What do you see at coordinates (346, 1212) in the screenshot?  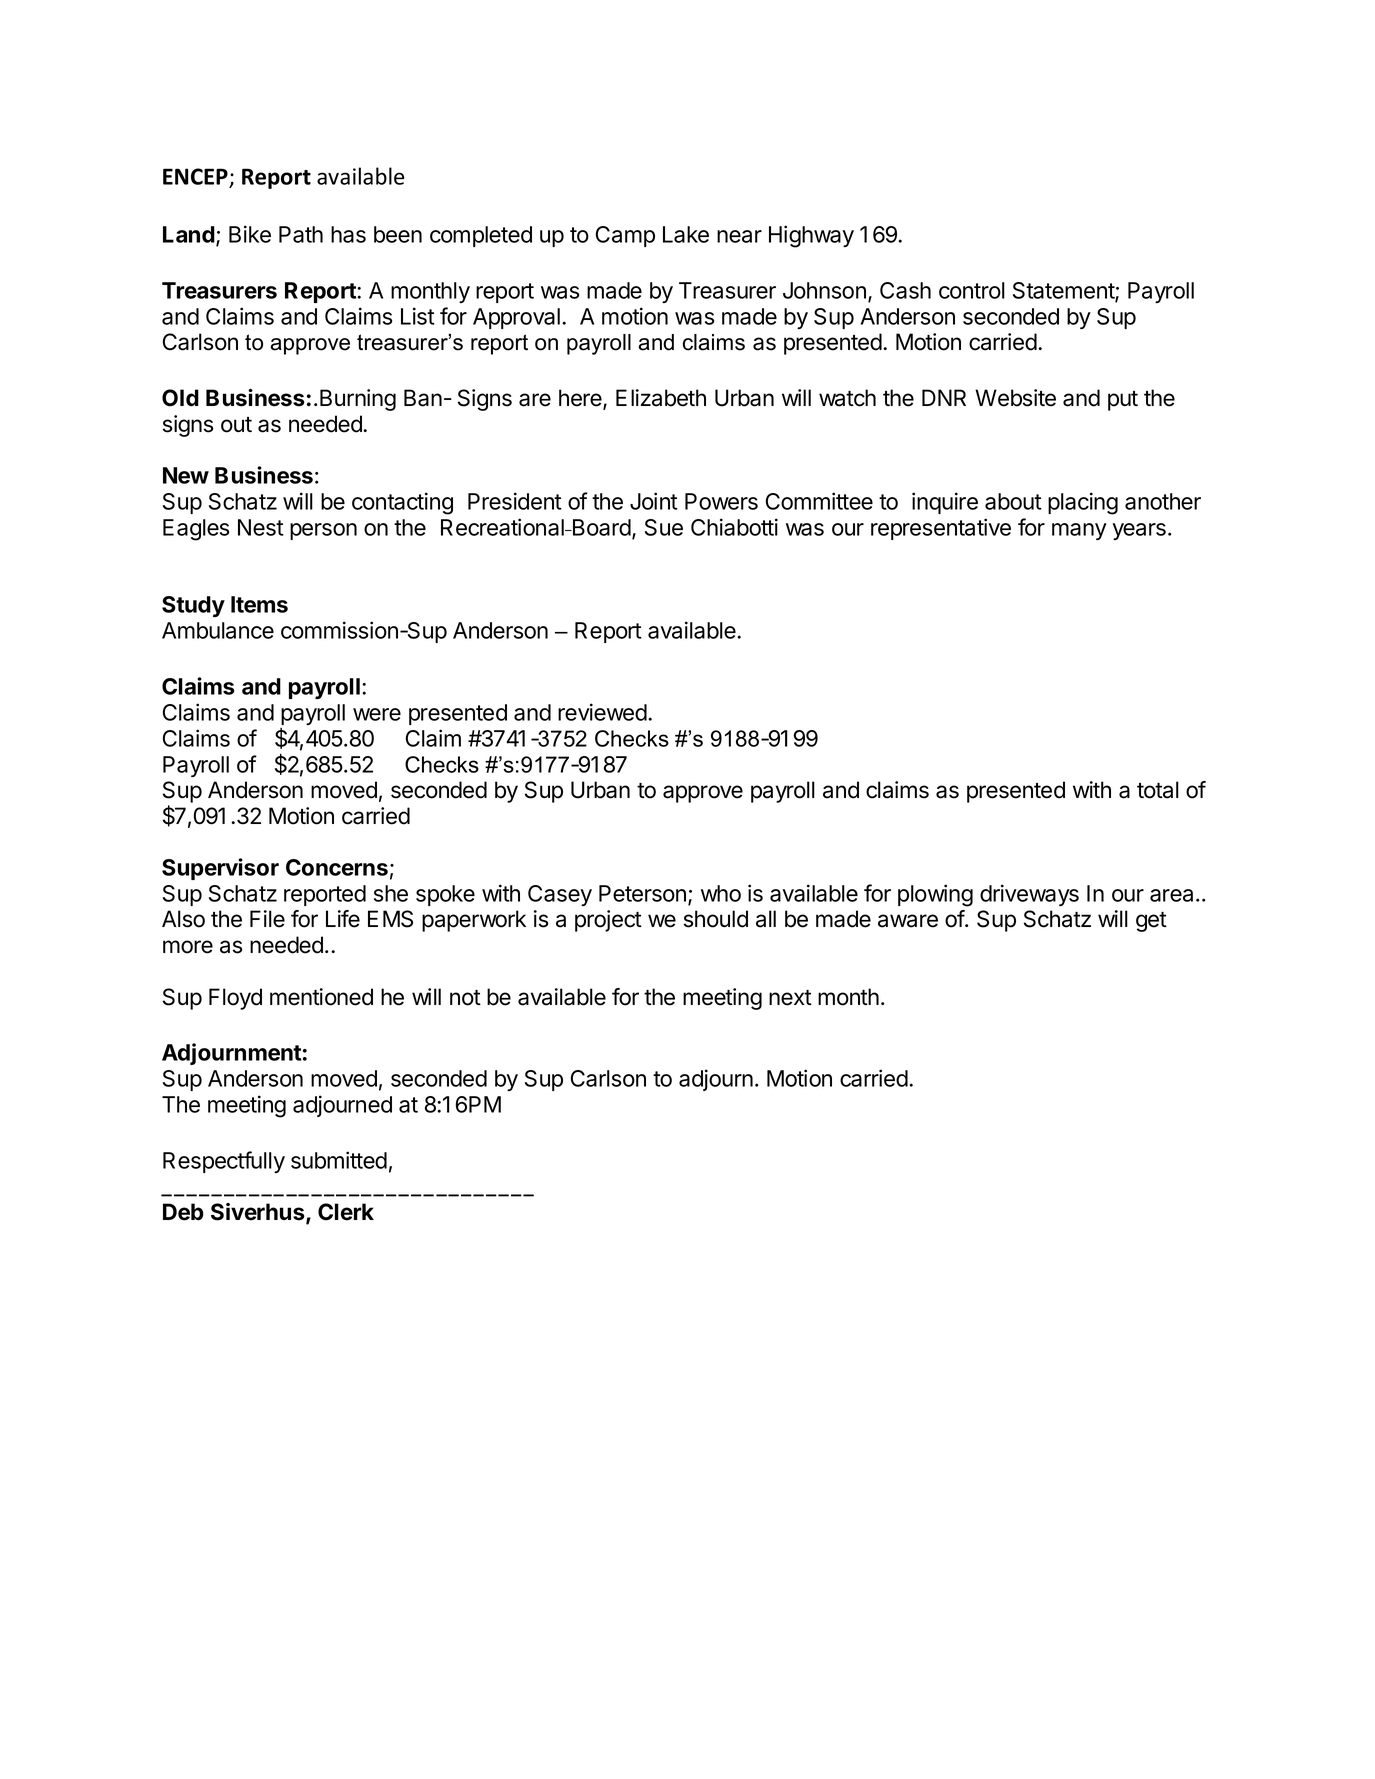 I see `Clerk` at bounding box center [346, 1212].
